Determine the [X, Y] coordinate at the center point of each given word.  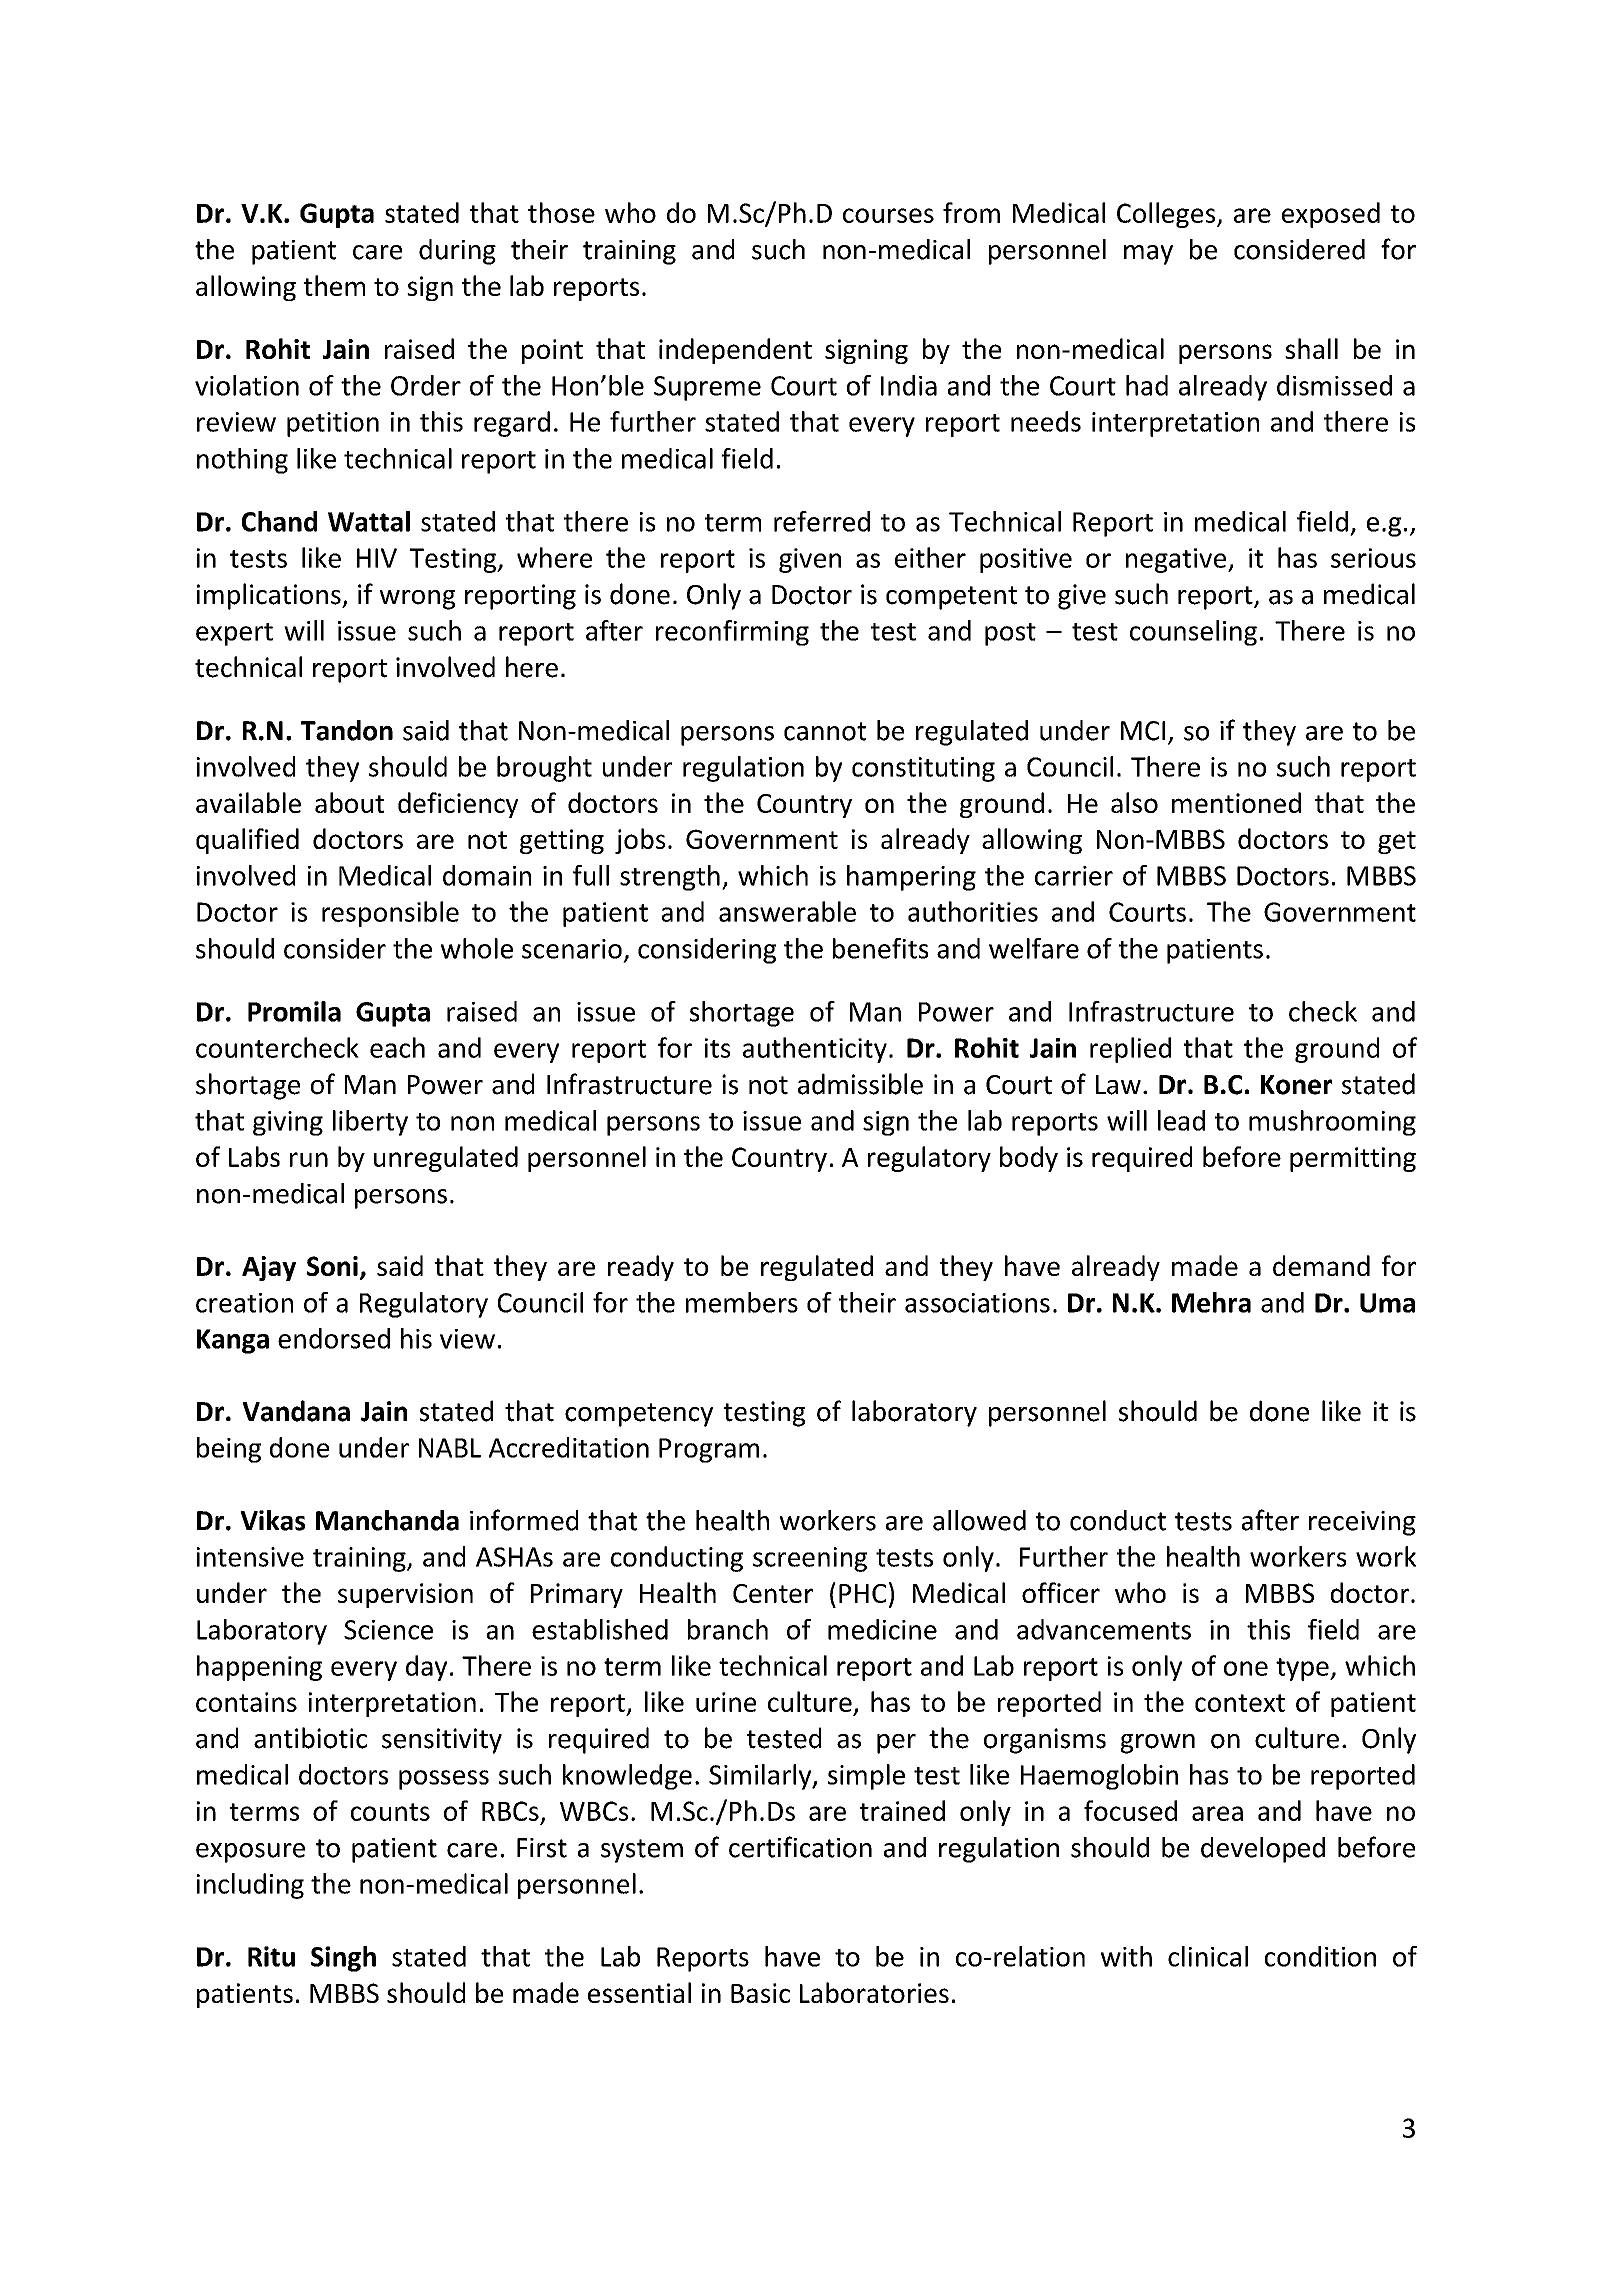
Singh [343, 1959]
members [742, 1302]
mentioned [1236, 802]
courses [888, 215]
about [349, 802]
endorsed [334, 1338]
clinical [1208, 1956]
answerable [787, 911]
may [1148, 255]
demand [1321, 1265]
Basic [760, 1993]
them [334, 285]
